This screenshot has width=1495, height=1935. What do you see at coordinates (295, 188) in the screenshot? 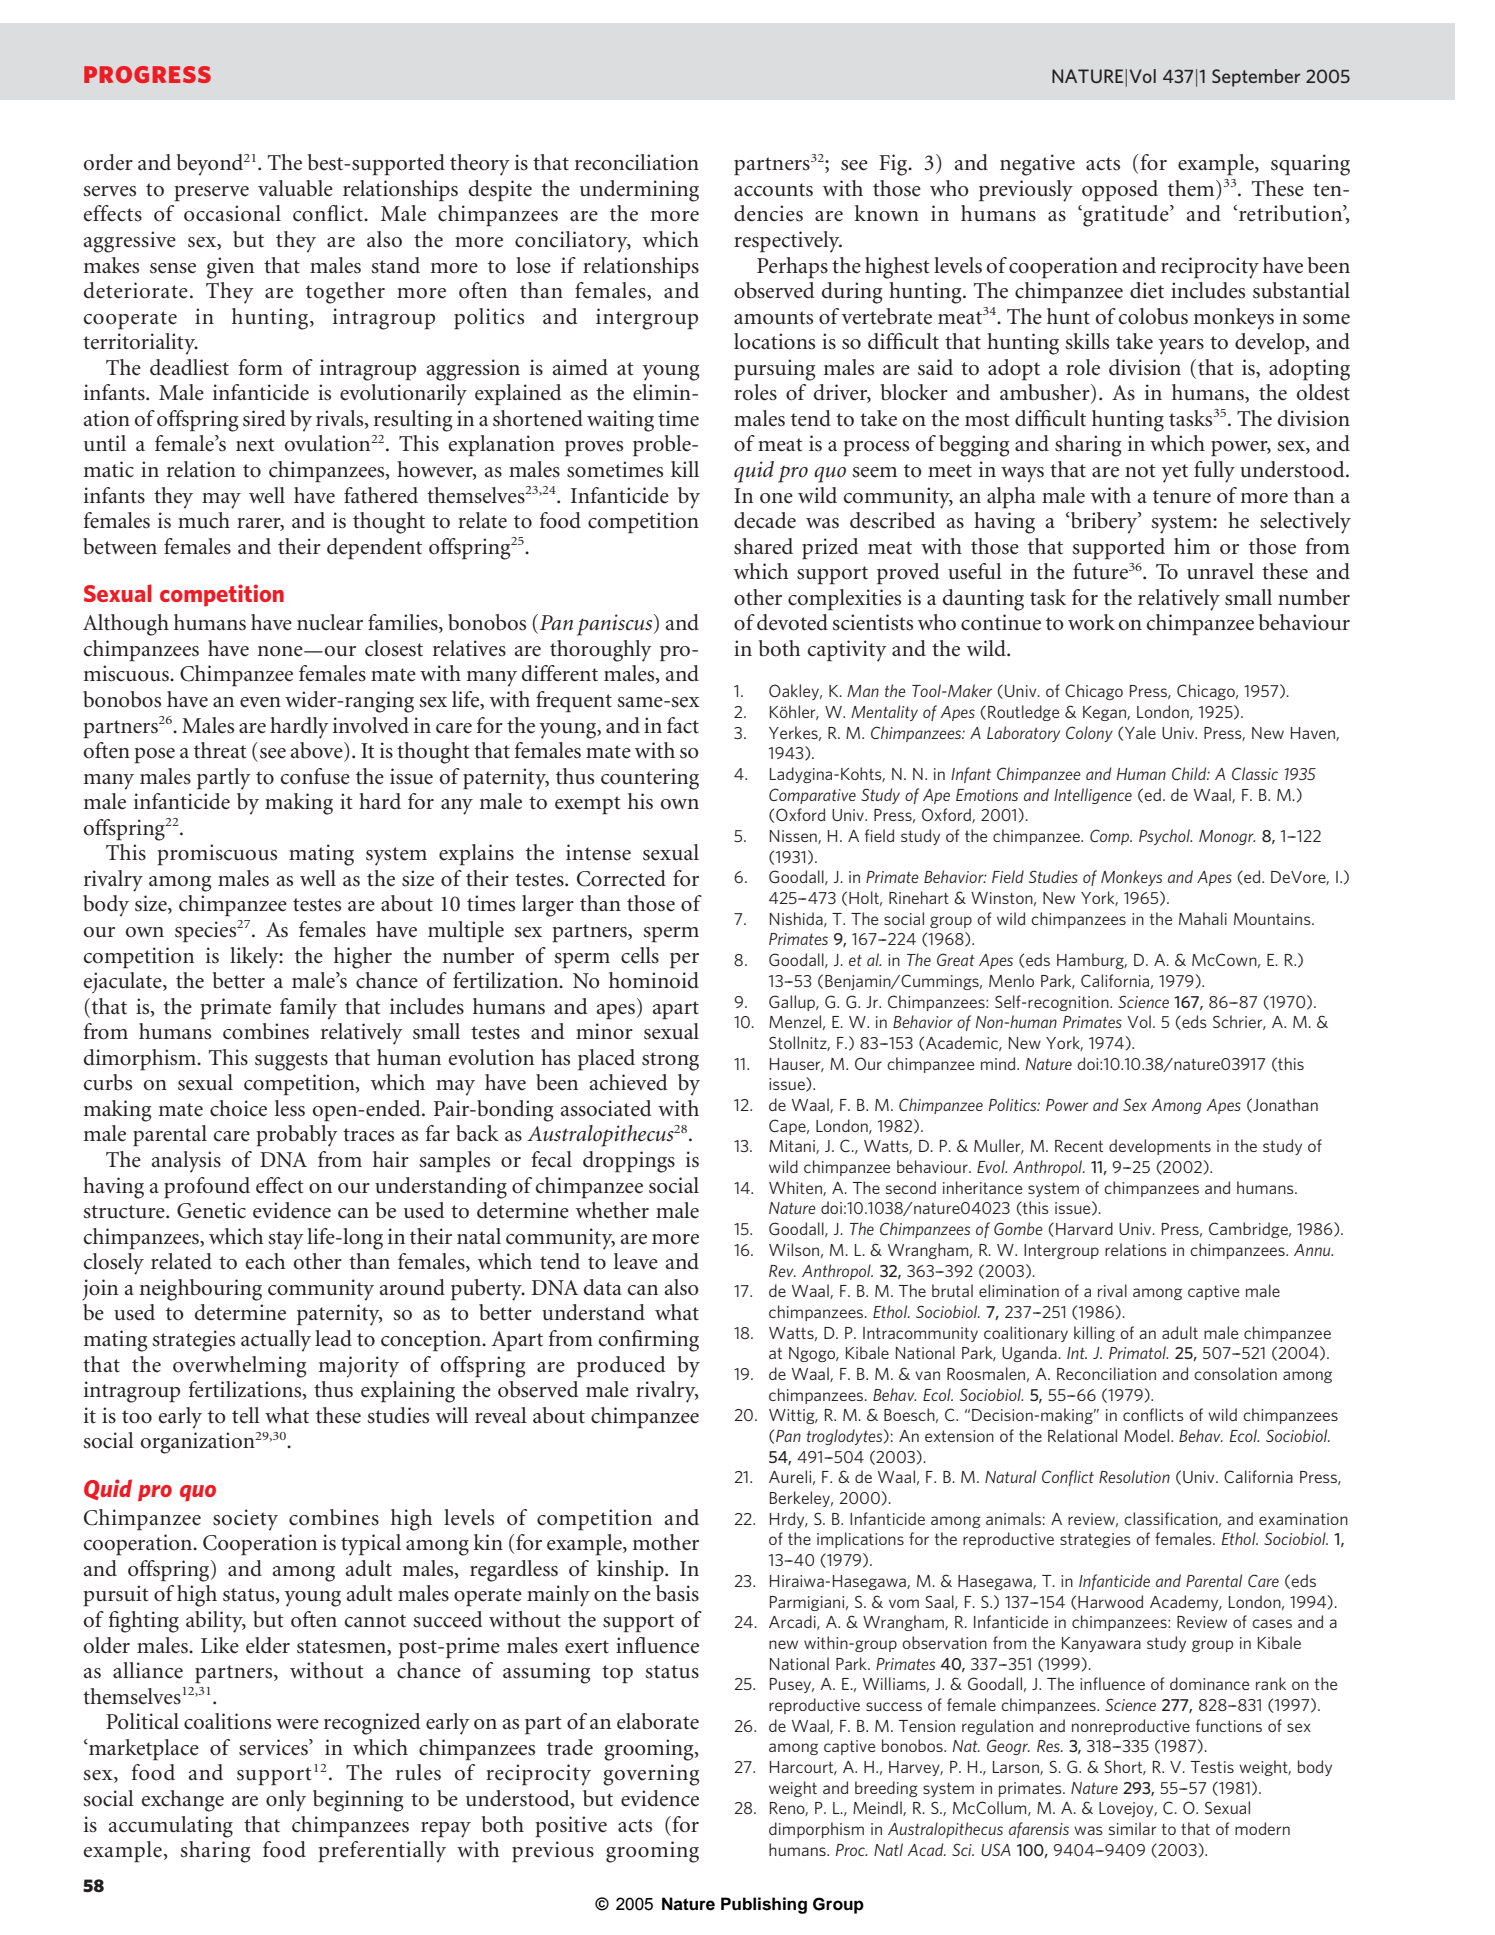
I see `valuable` at bounding box center [295, 188].
